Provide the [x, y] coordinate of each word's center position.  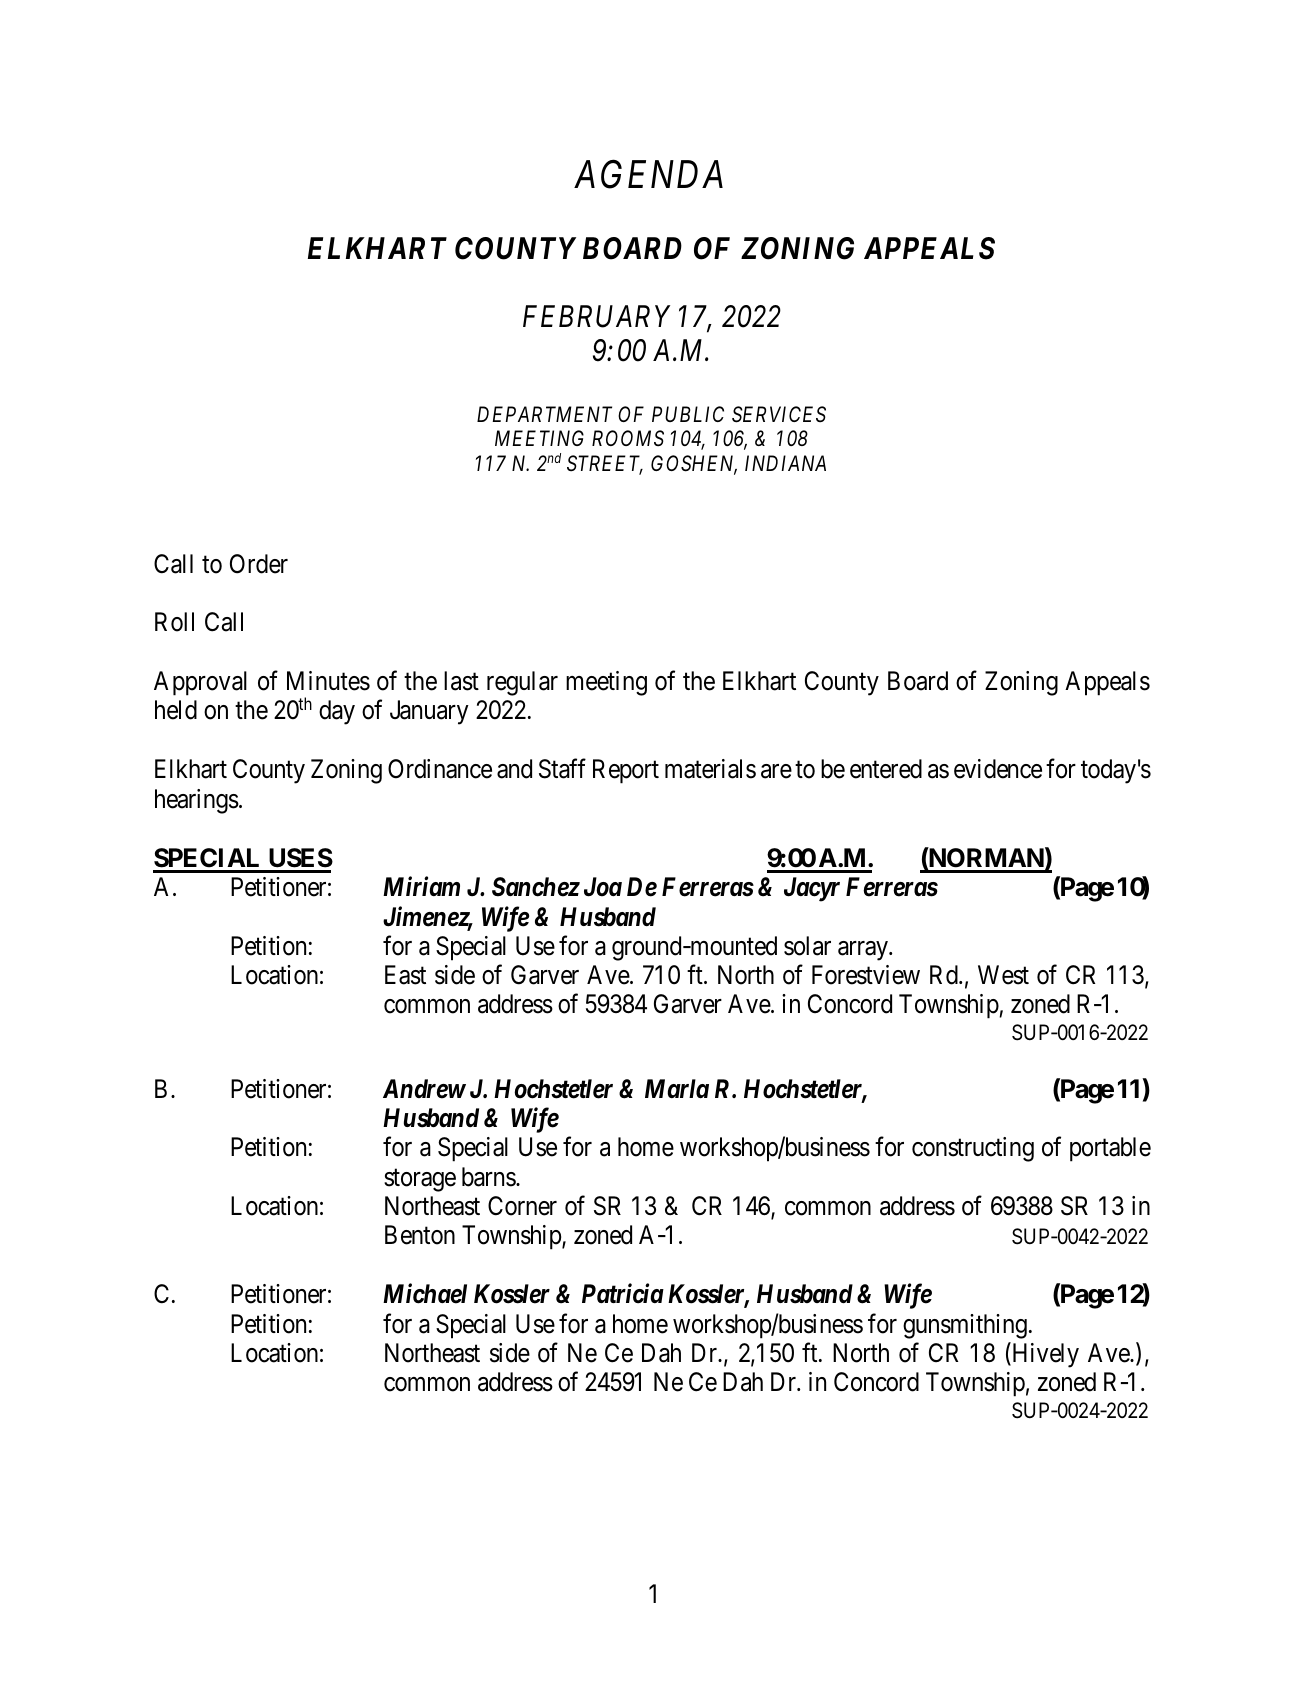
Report [626, 771]
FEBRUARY [596, 316]
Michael [425, 1293]
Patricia [623, 1294]
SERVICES [779, 414]
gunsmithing [965, 1326]
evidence [998, 769]
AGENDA [648, 174]
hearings [197, 801]
